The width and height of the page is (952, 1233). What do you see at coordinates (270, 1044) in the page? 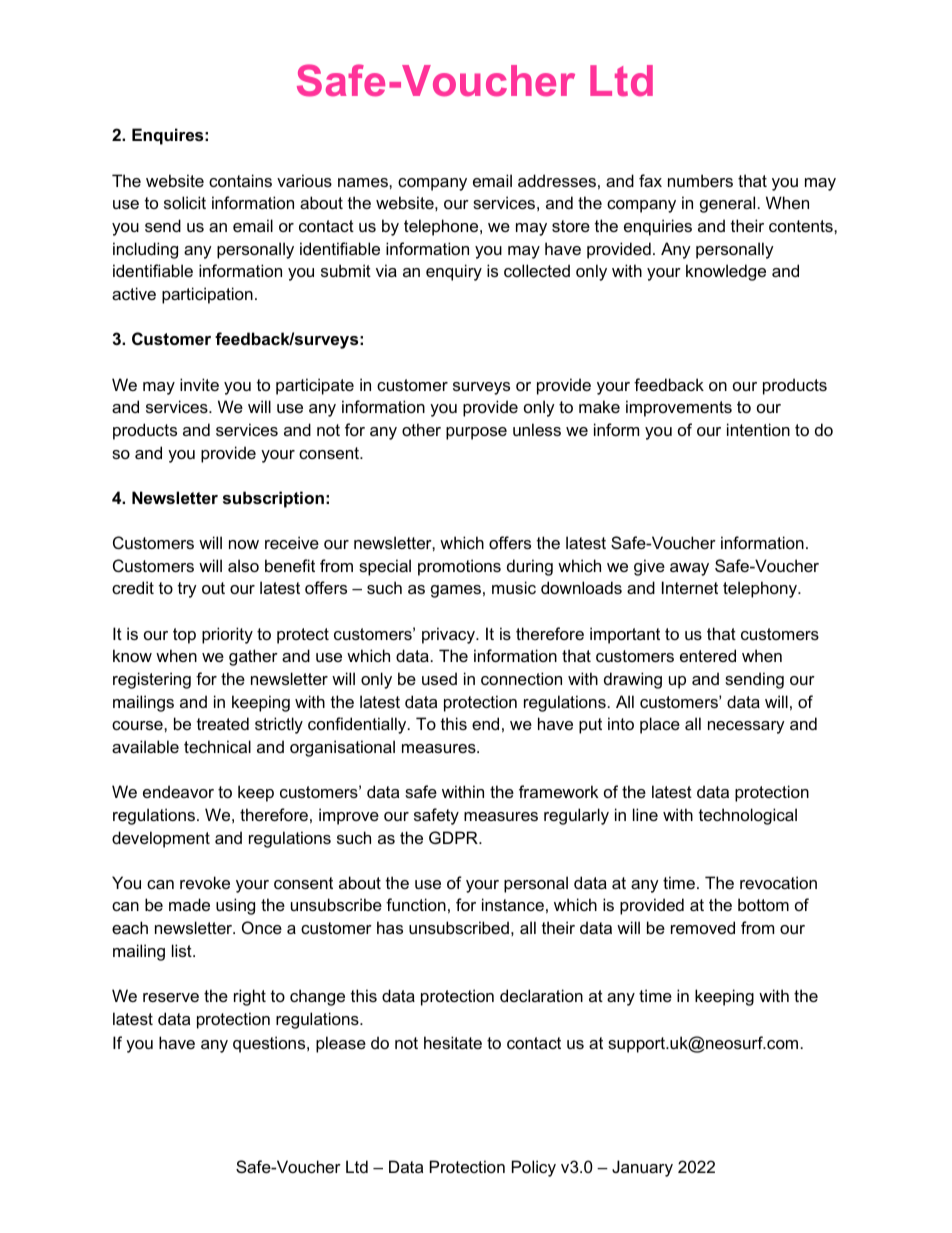
I see `questions` at bounding box center [270, 1044].
